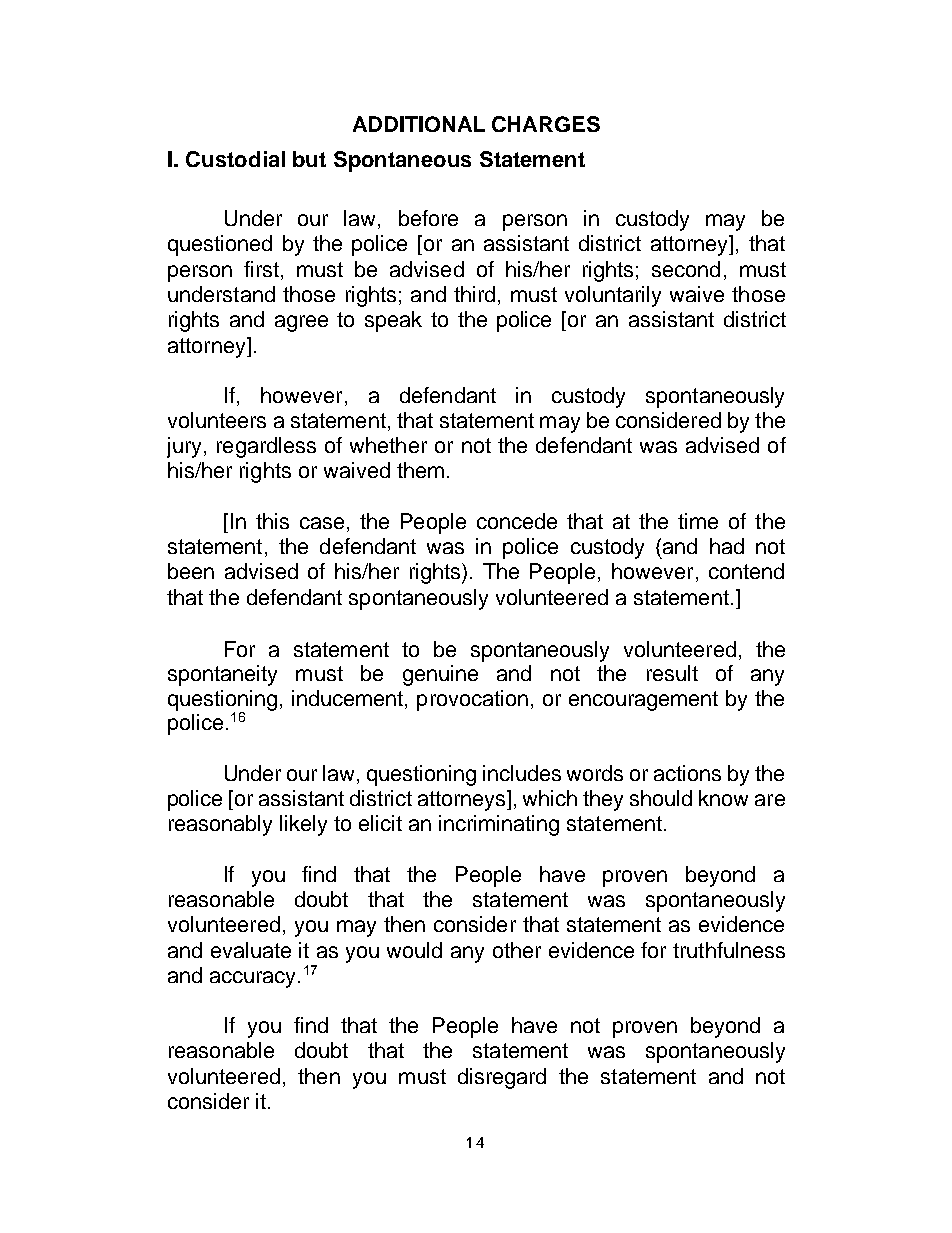  I want to click on reasonably, so click(220, 825).
